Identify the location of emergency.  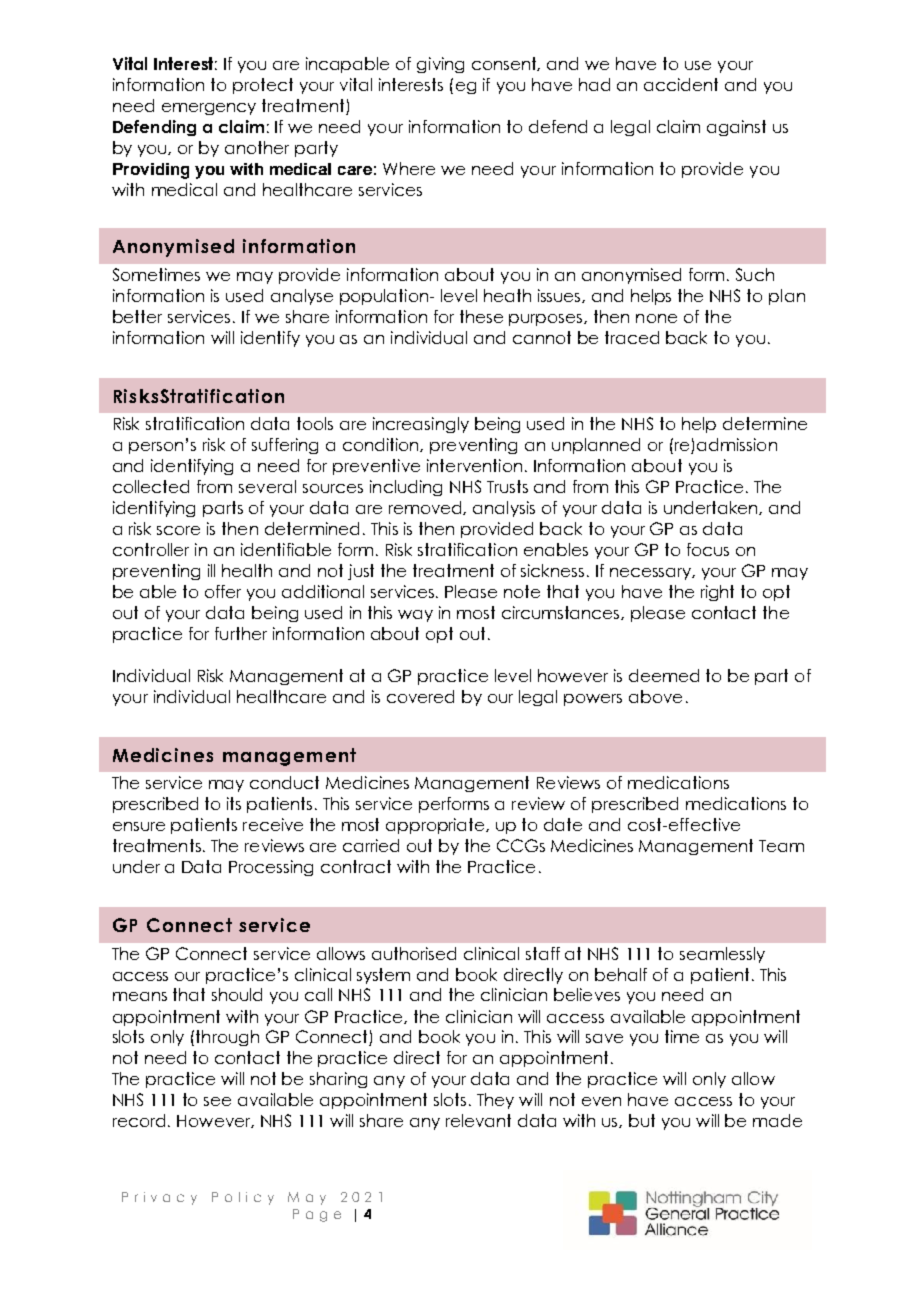
(209, 109).
